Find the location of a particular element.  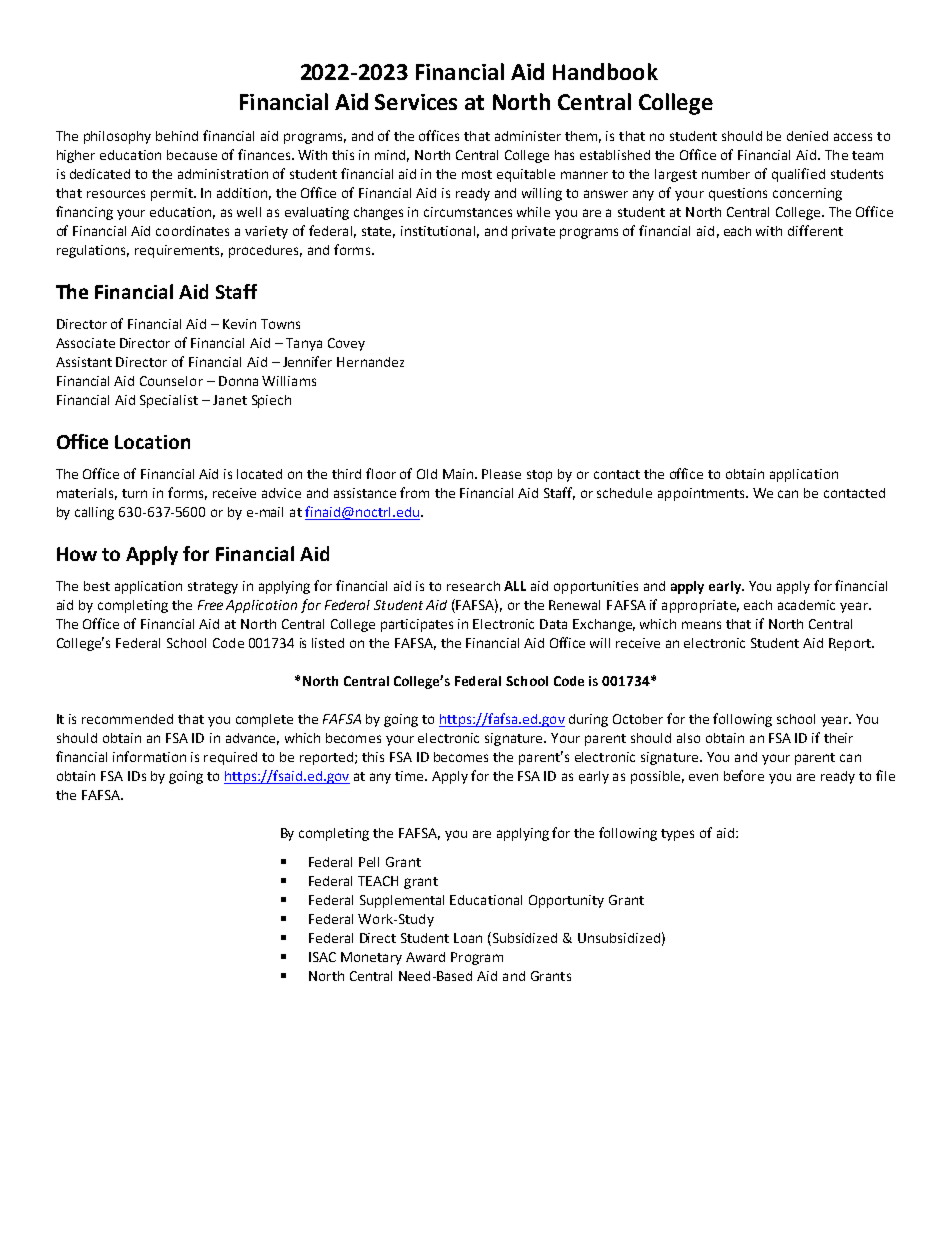

Kevin is located at coordinates (239, 324).
